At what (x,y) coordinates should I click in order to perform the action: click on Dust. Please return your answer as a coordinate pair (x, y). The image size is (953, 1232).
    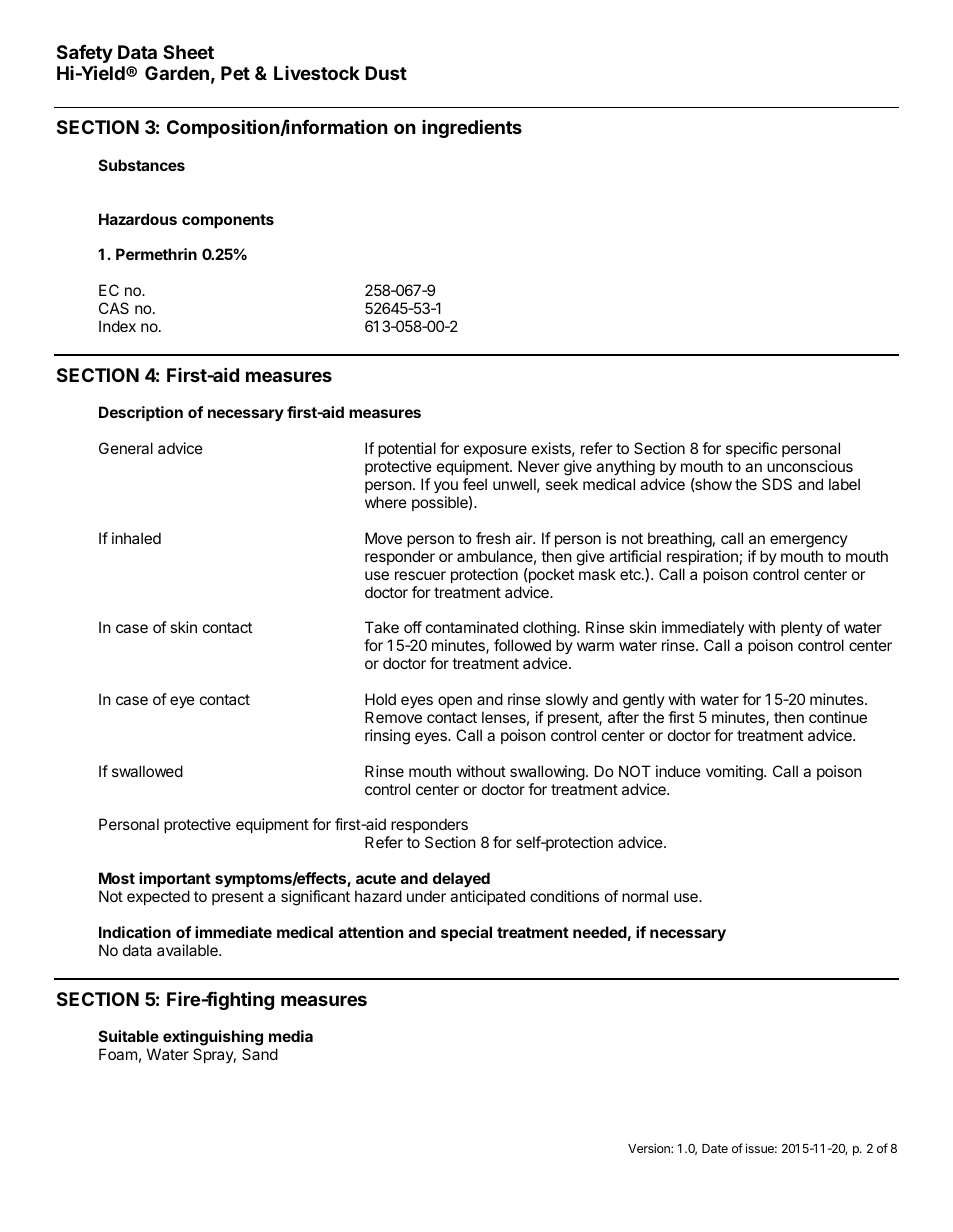
    Looking at the image, I should click on (386, 73).
